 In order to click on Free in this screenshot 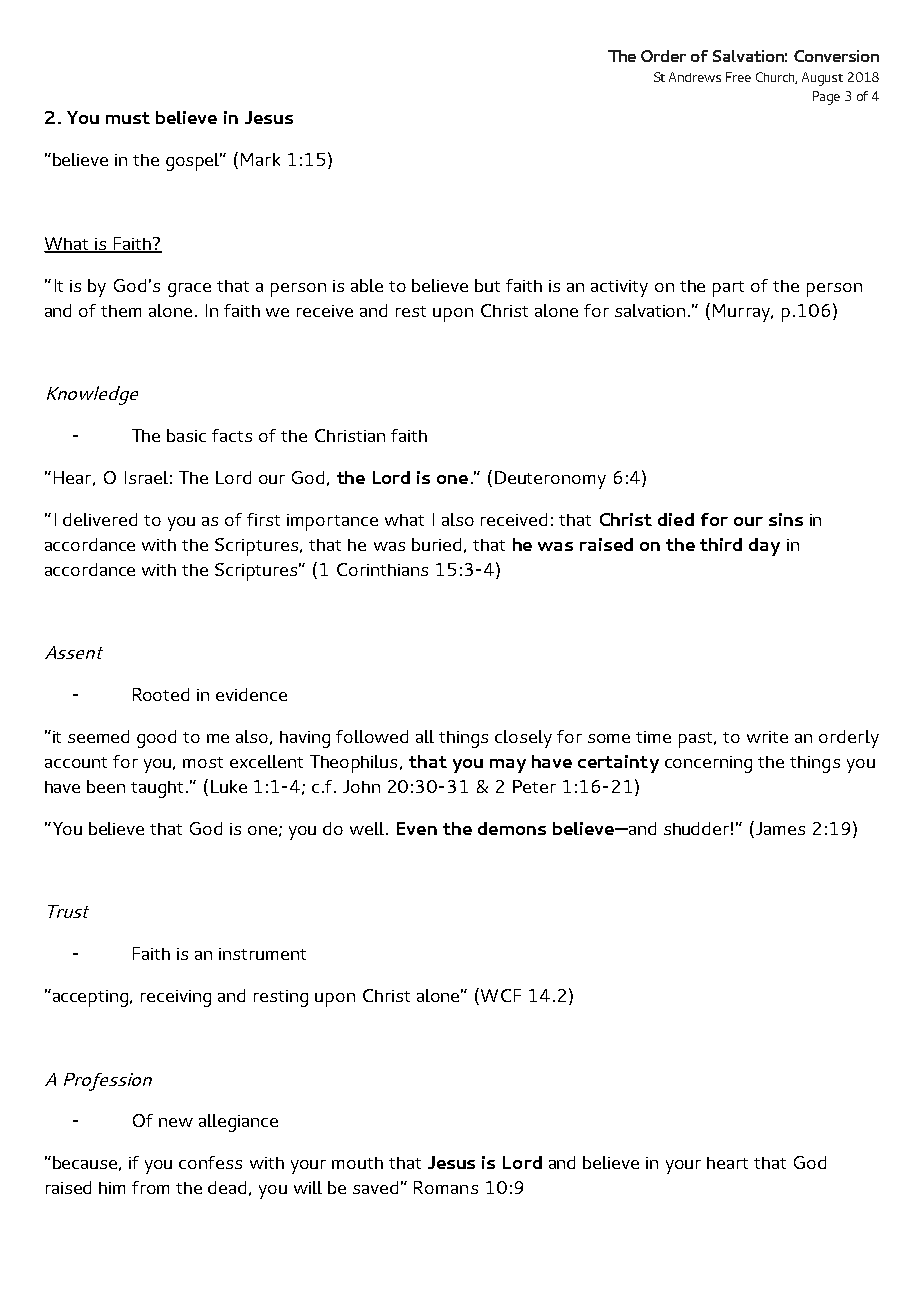, I will do `click(738, 77)`.
